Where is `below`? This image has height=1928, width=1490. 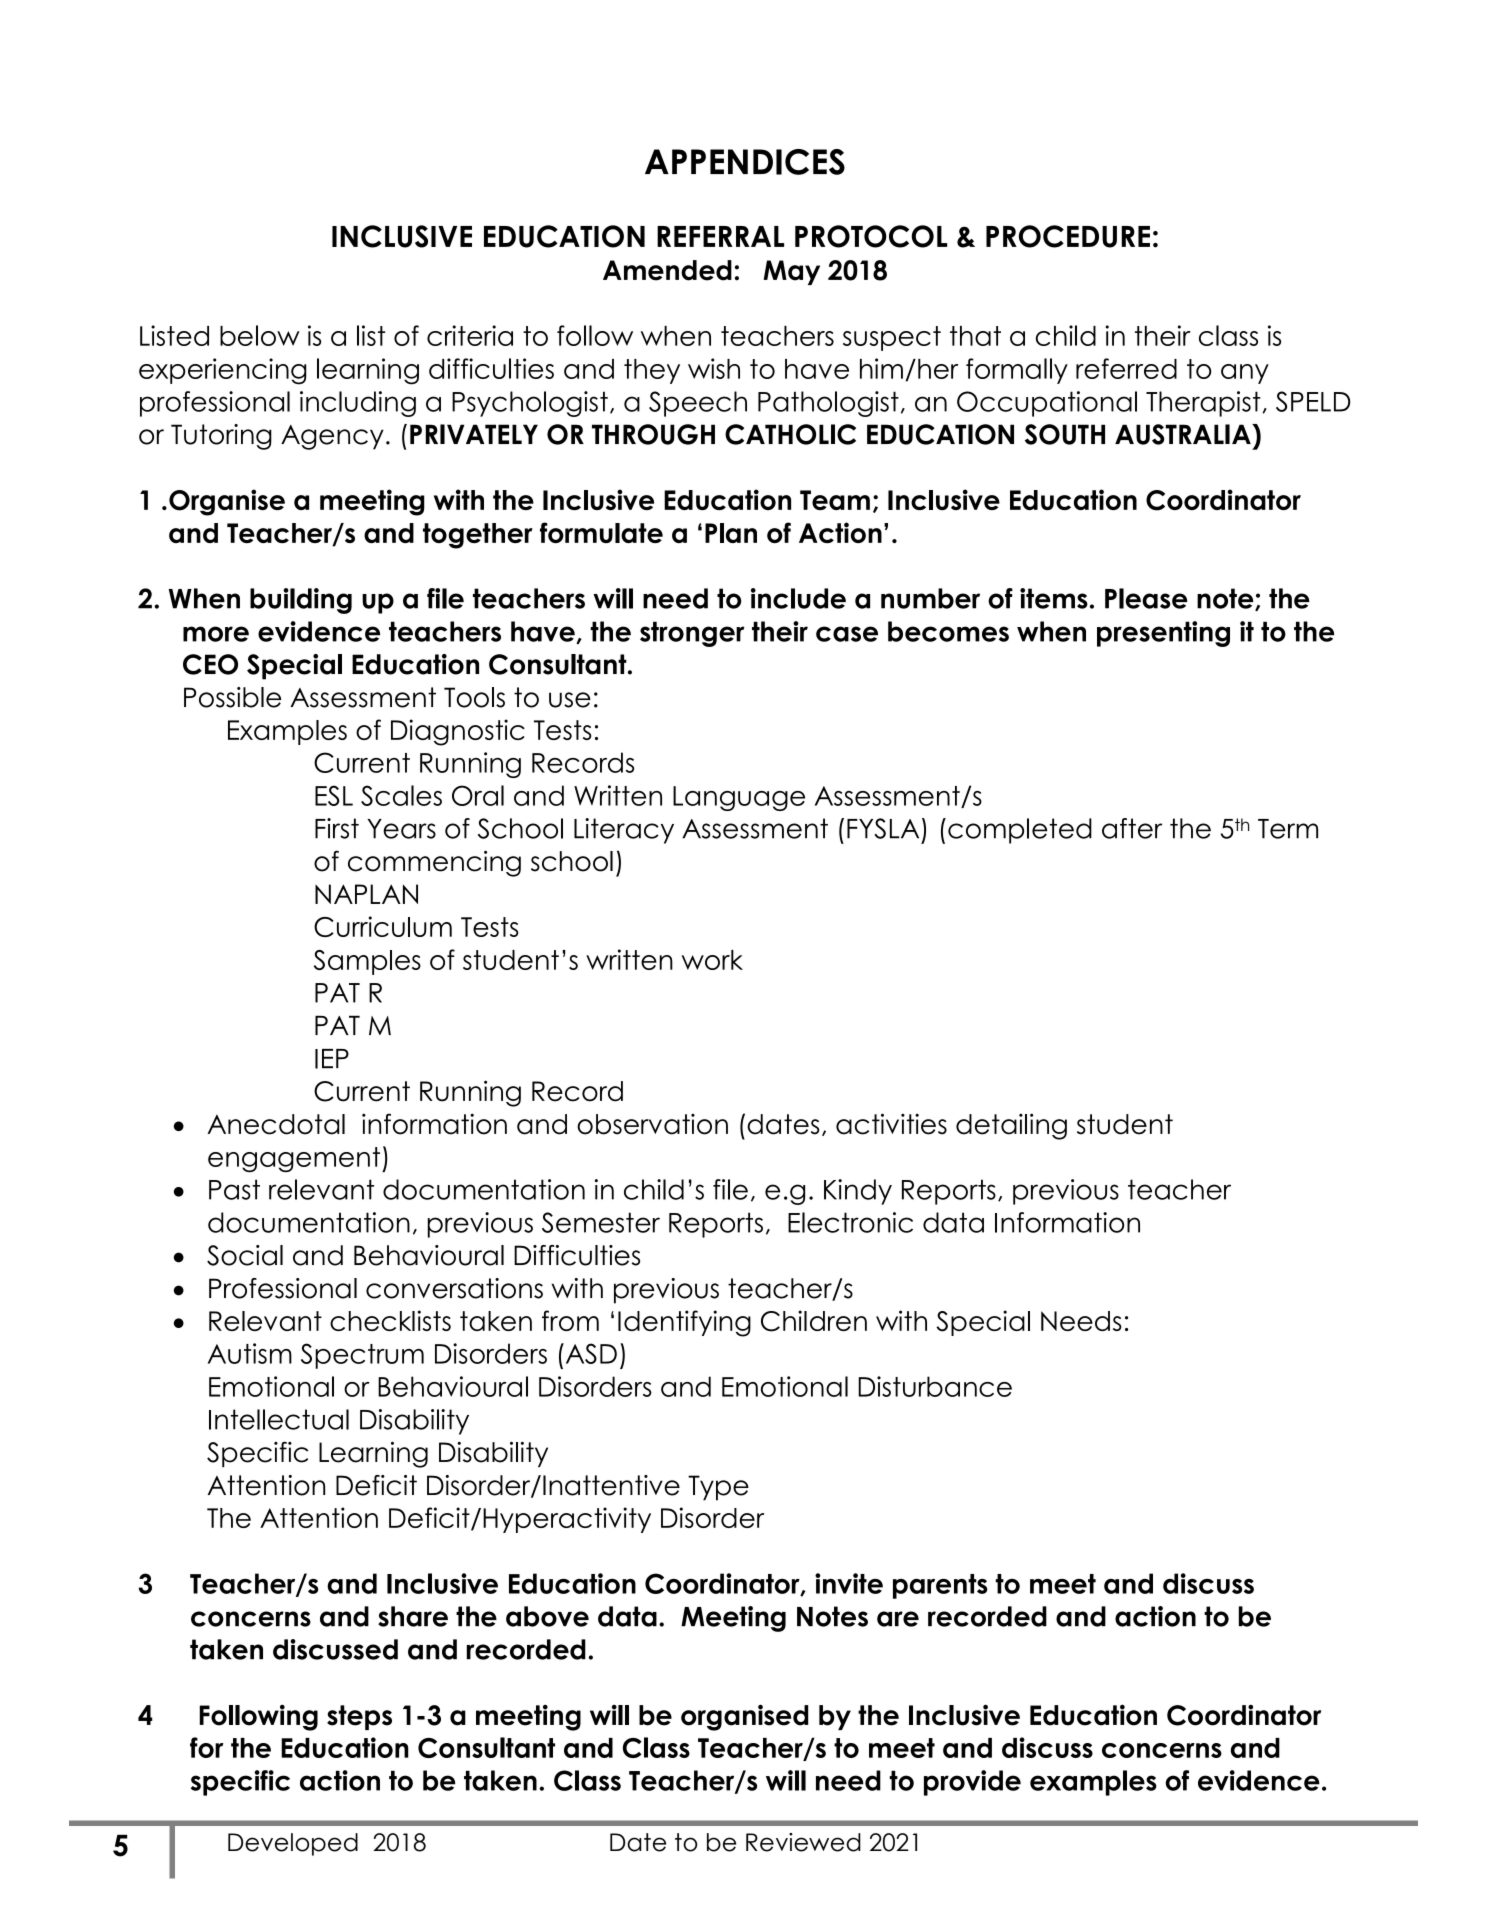
below is located at coordinates (260, 335).
